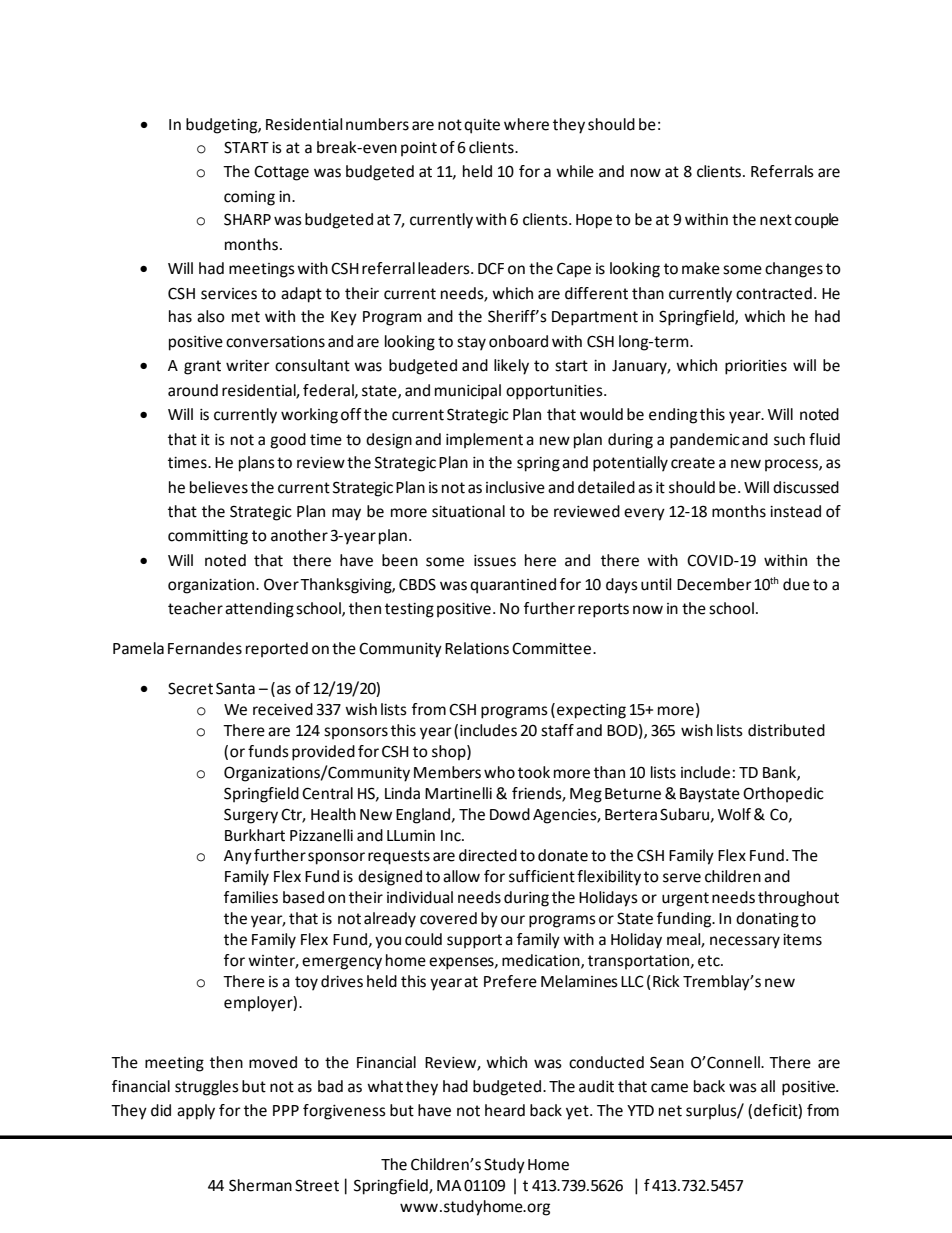  Describe the element at coordinates (202, 367) in the image. I see `grant` at that location.
